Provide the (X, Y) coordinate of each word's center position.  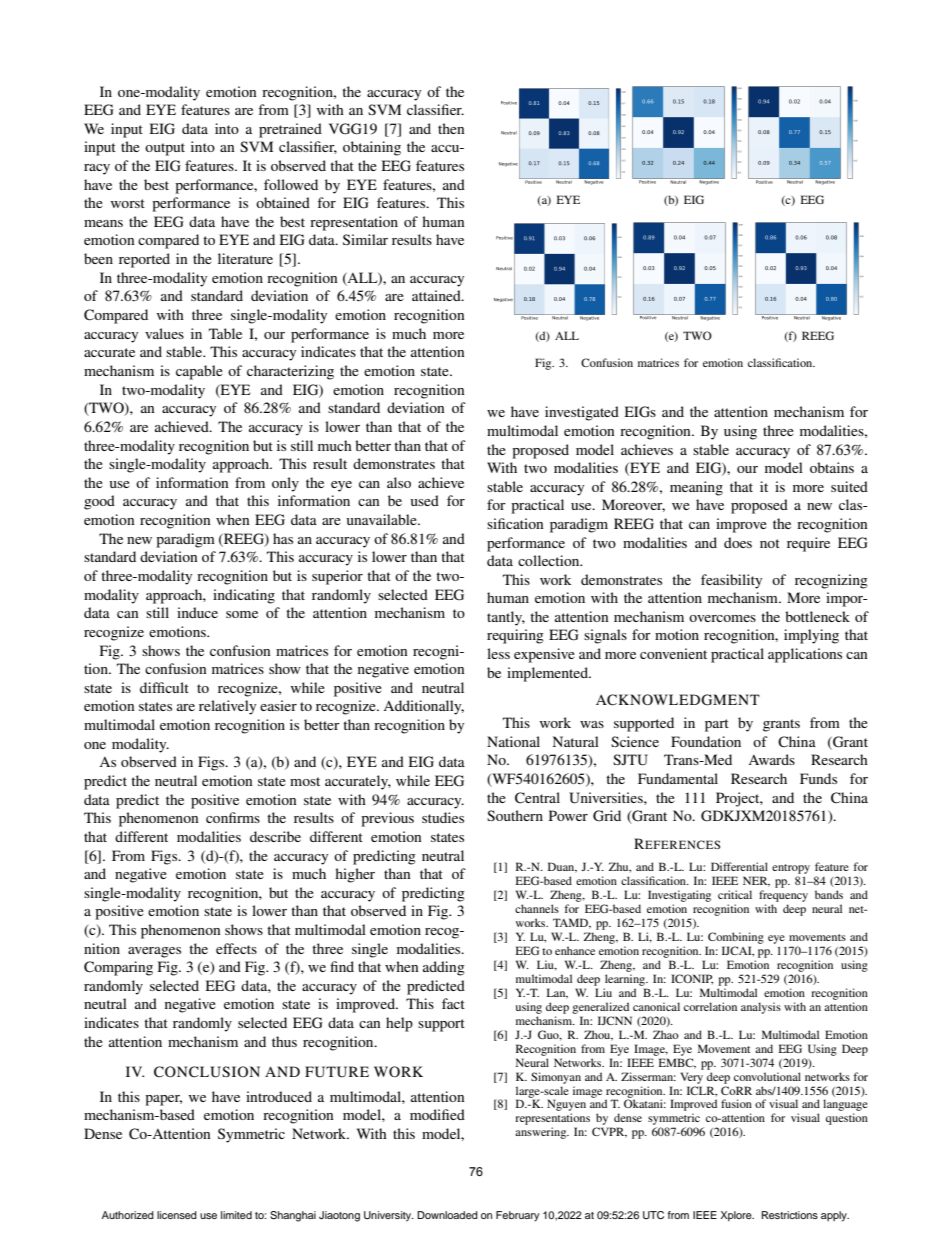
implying (811, 636)
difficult (164, 687)
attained (437, 295)
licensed (177, 1215)
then (451, 128)
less (498, 653)
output (165, 149)
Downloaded (447, 1215)
